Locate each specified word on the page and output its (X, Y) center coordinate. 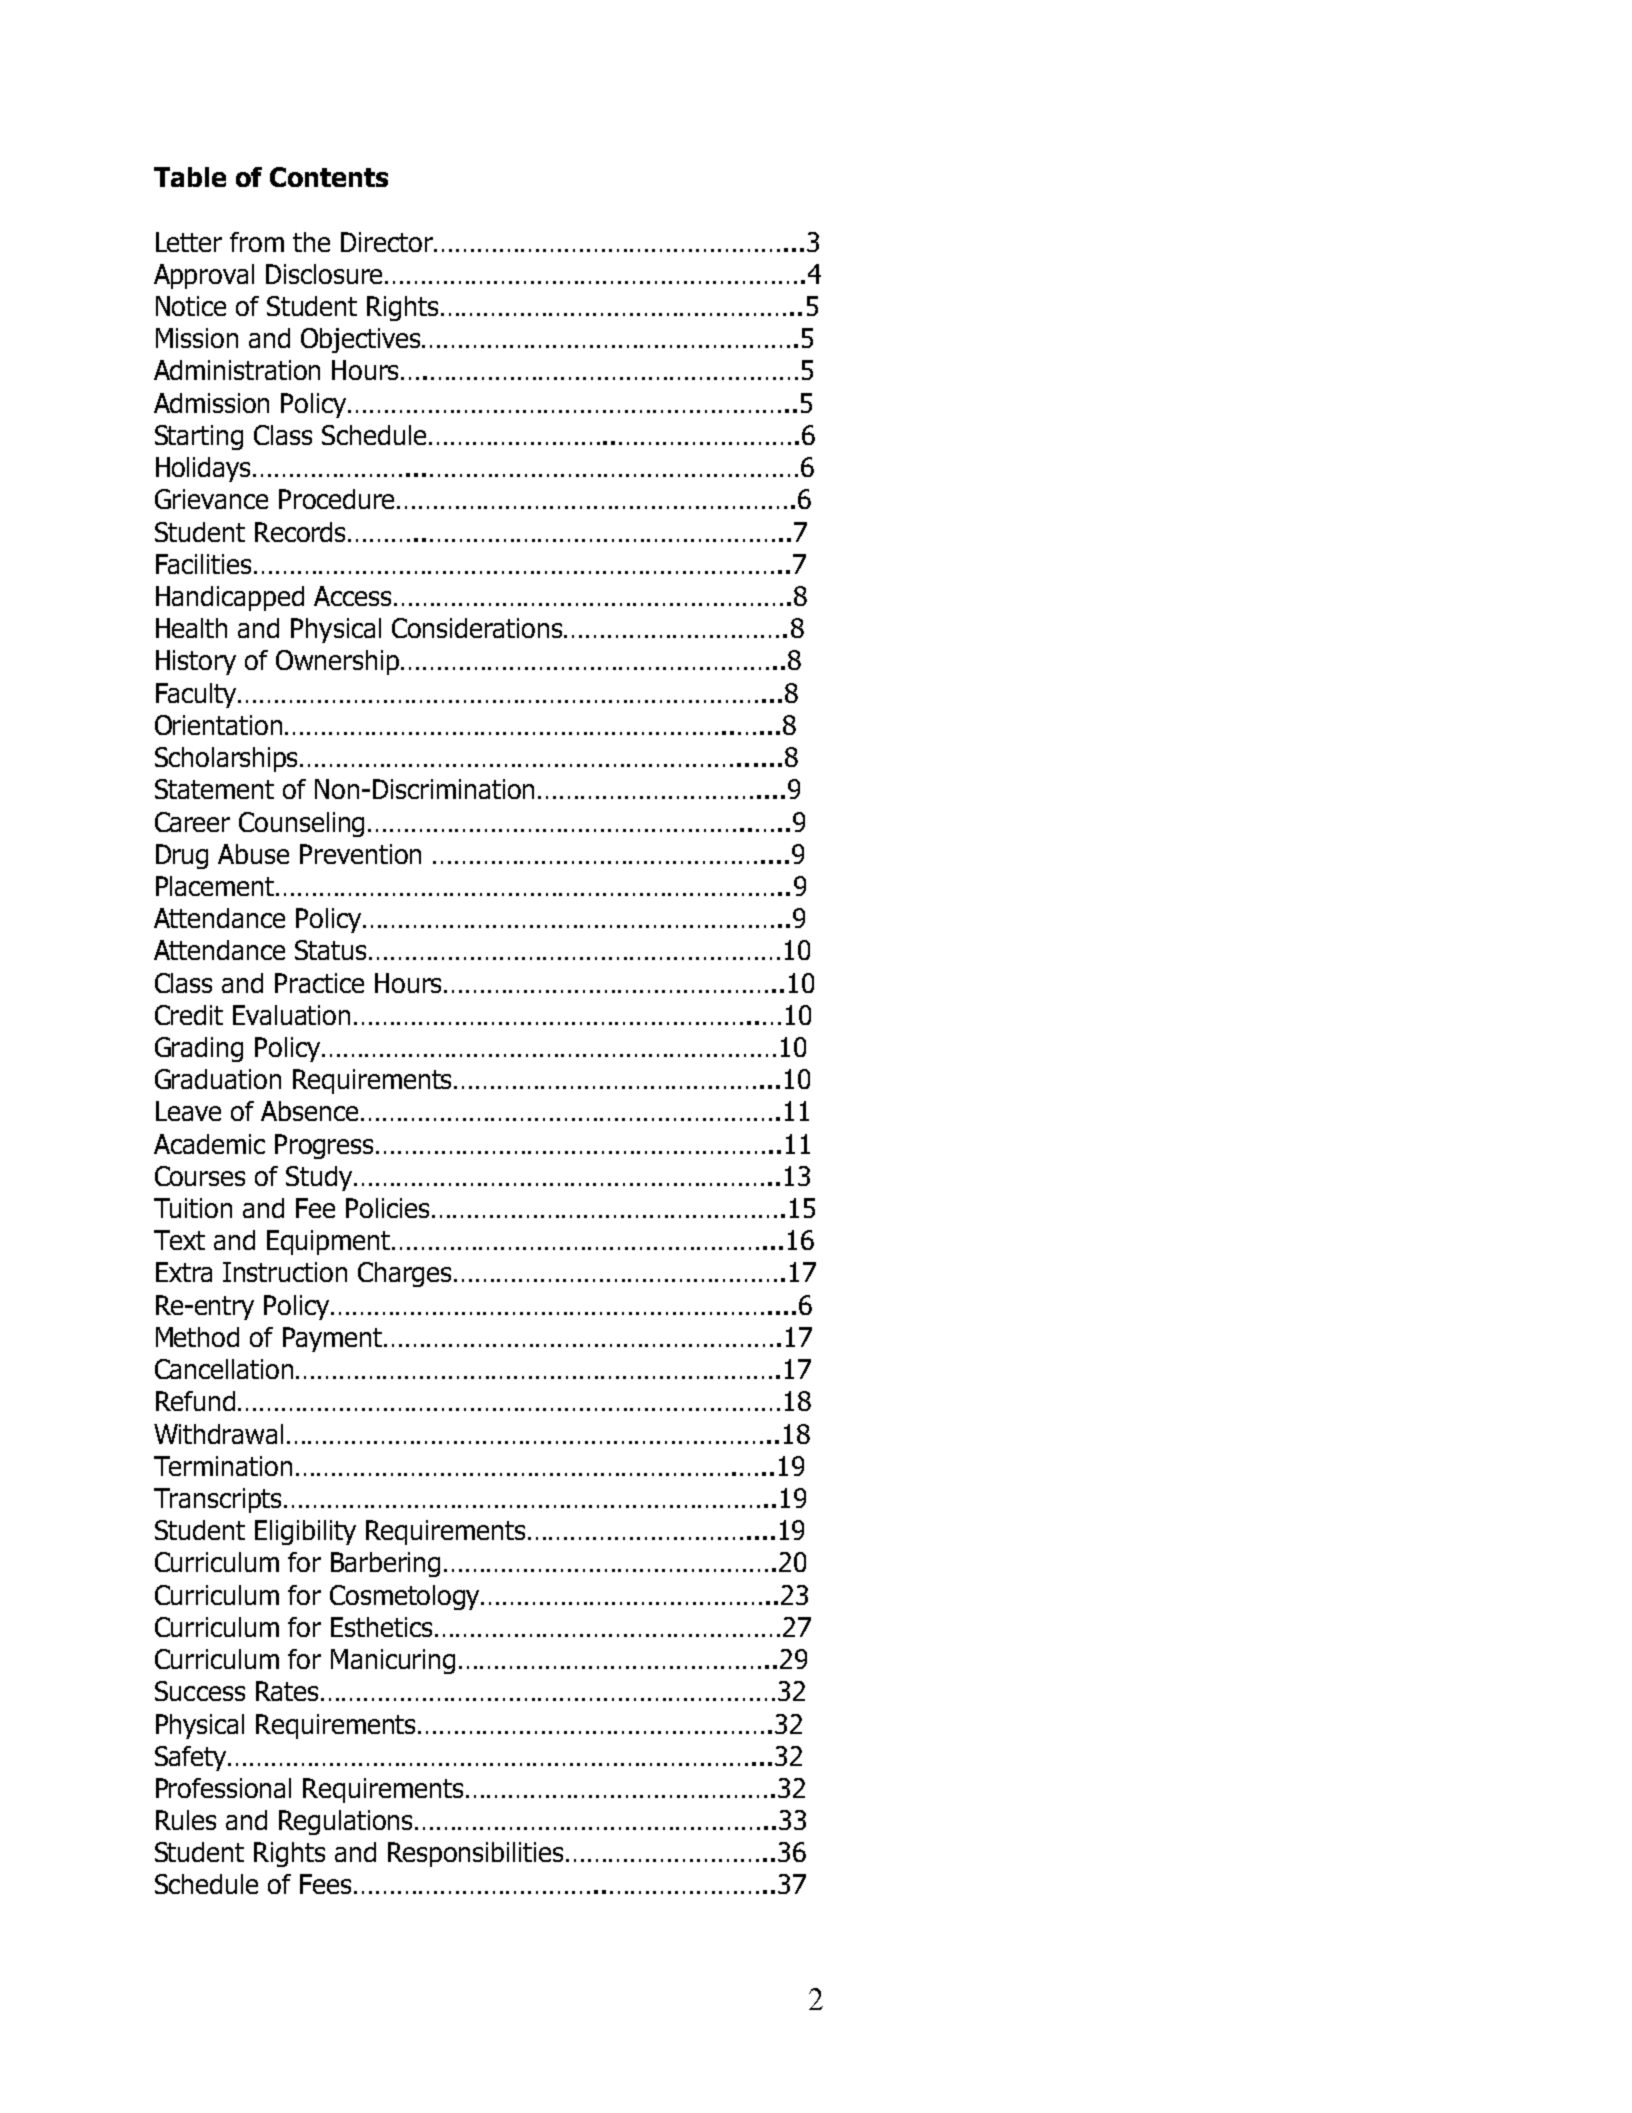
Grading (199, 1049)
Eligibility (305, 1532)
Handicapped (230, 598)
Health (191, 628)
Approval (204, 276)
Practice (319, 983)
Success (200, 1691)
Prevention (360, 854)
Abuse (253, 854)
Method (197, 1337)
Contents (329, 177)
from (257, 242)
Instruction (285, 1272)
